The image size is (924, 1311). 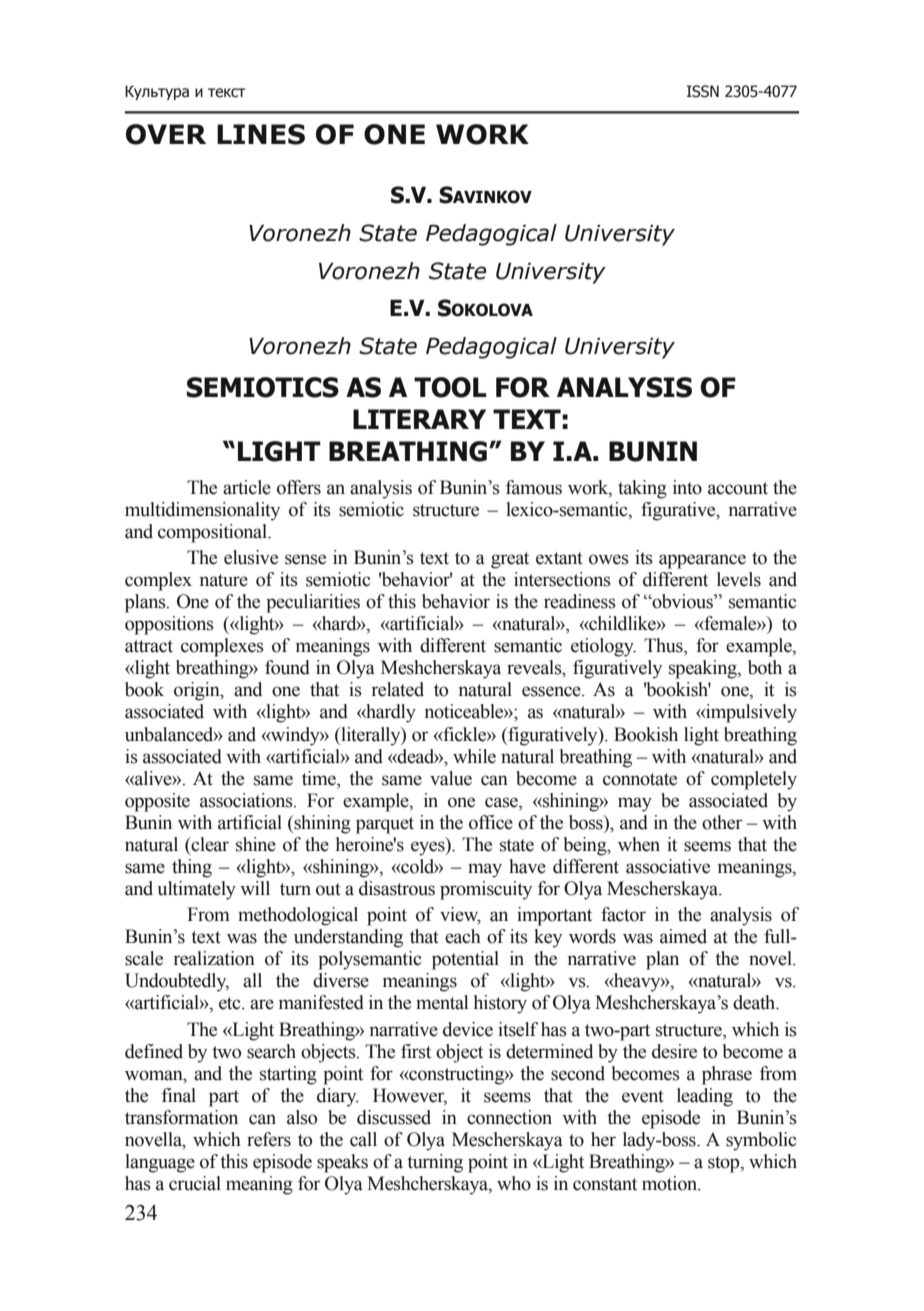 What do you see at coordinates (664, 646) in the screenshot?
I see `Thus` at bounding box center [664, 646].
